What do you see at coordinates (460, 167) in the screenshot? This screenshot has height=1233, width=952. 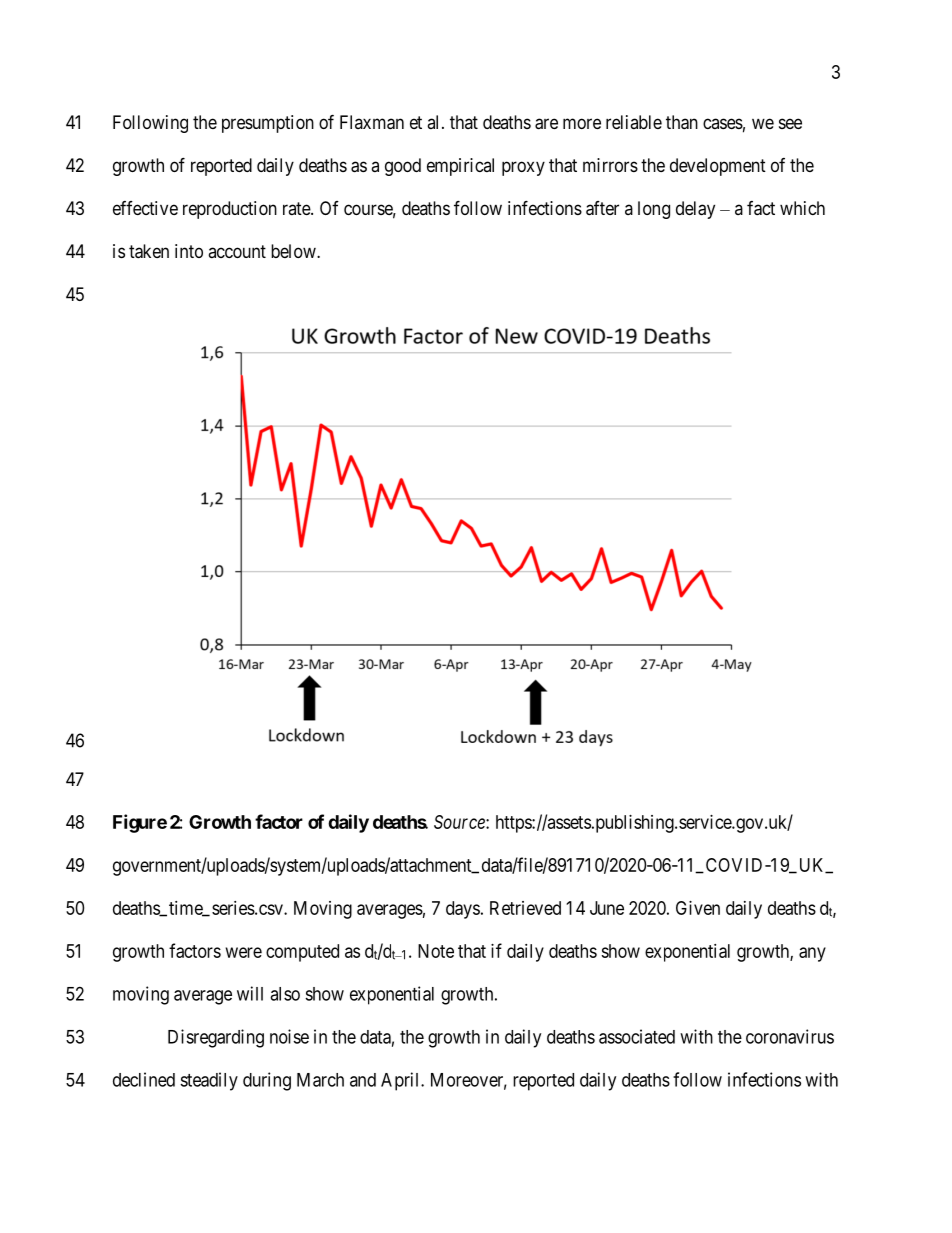 I see `empirical` at bounding box center [460, 167].
